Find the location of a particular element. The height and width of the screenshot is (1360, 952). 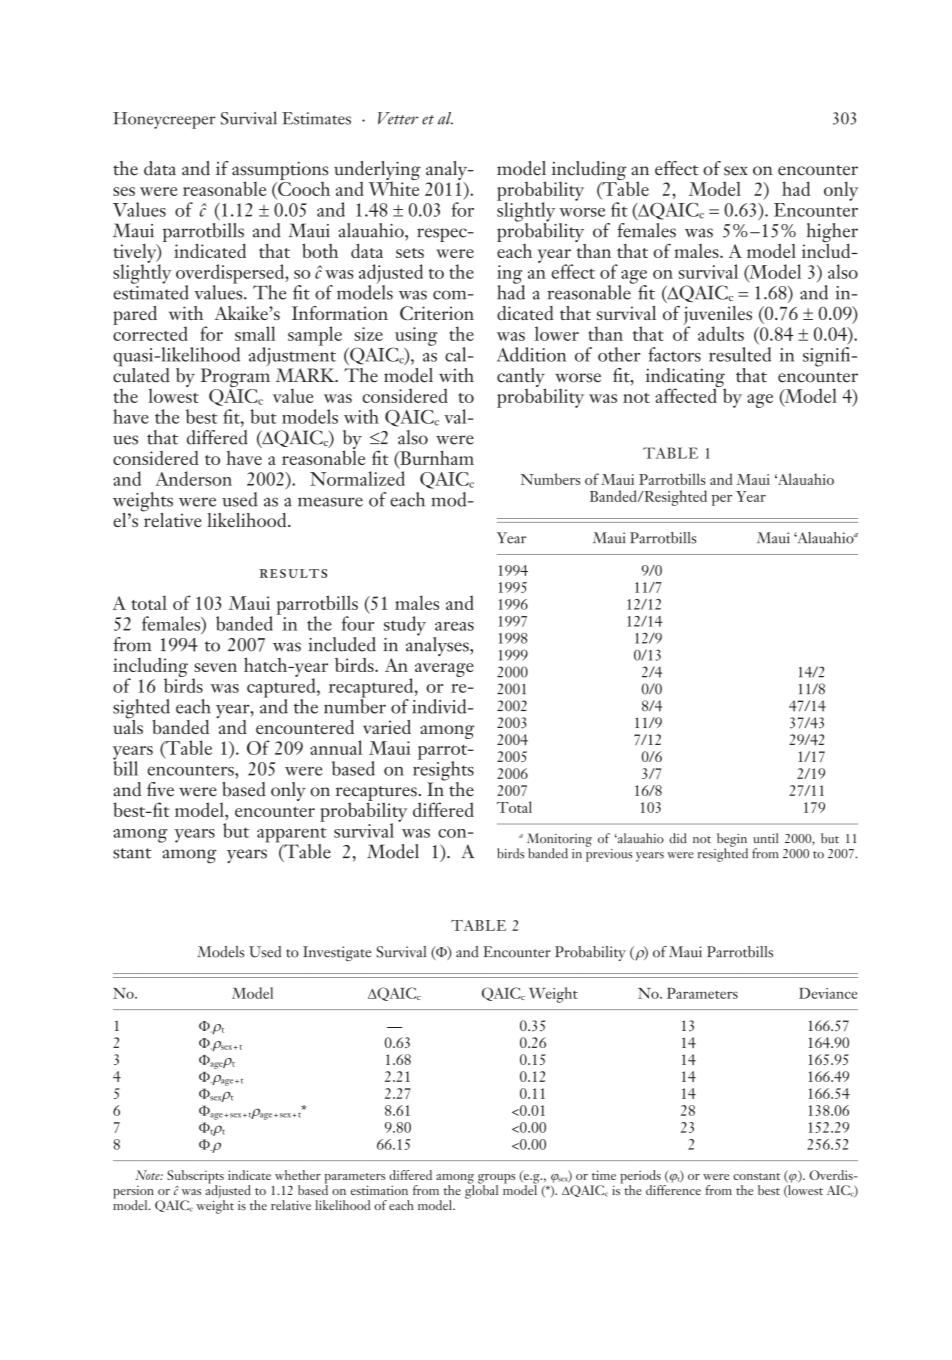

difference is located at coordinates (673, 1190).
